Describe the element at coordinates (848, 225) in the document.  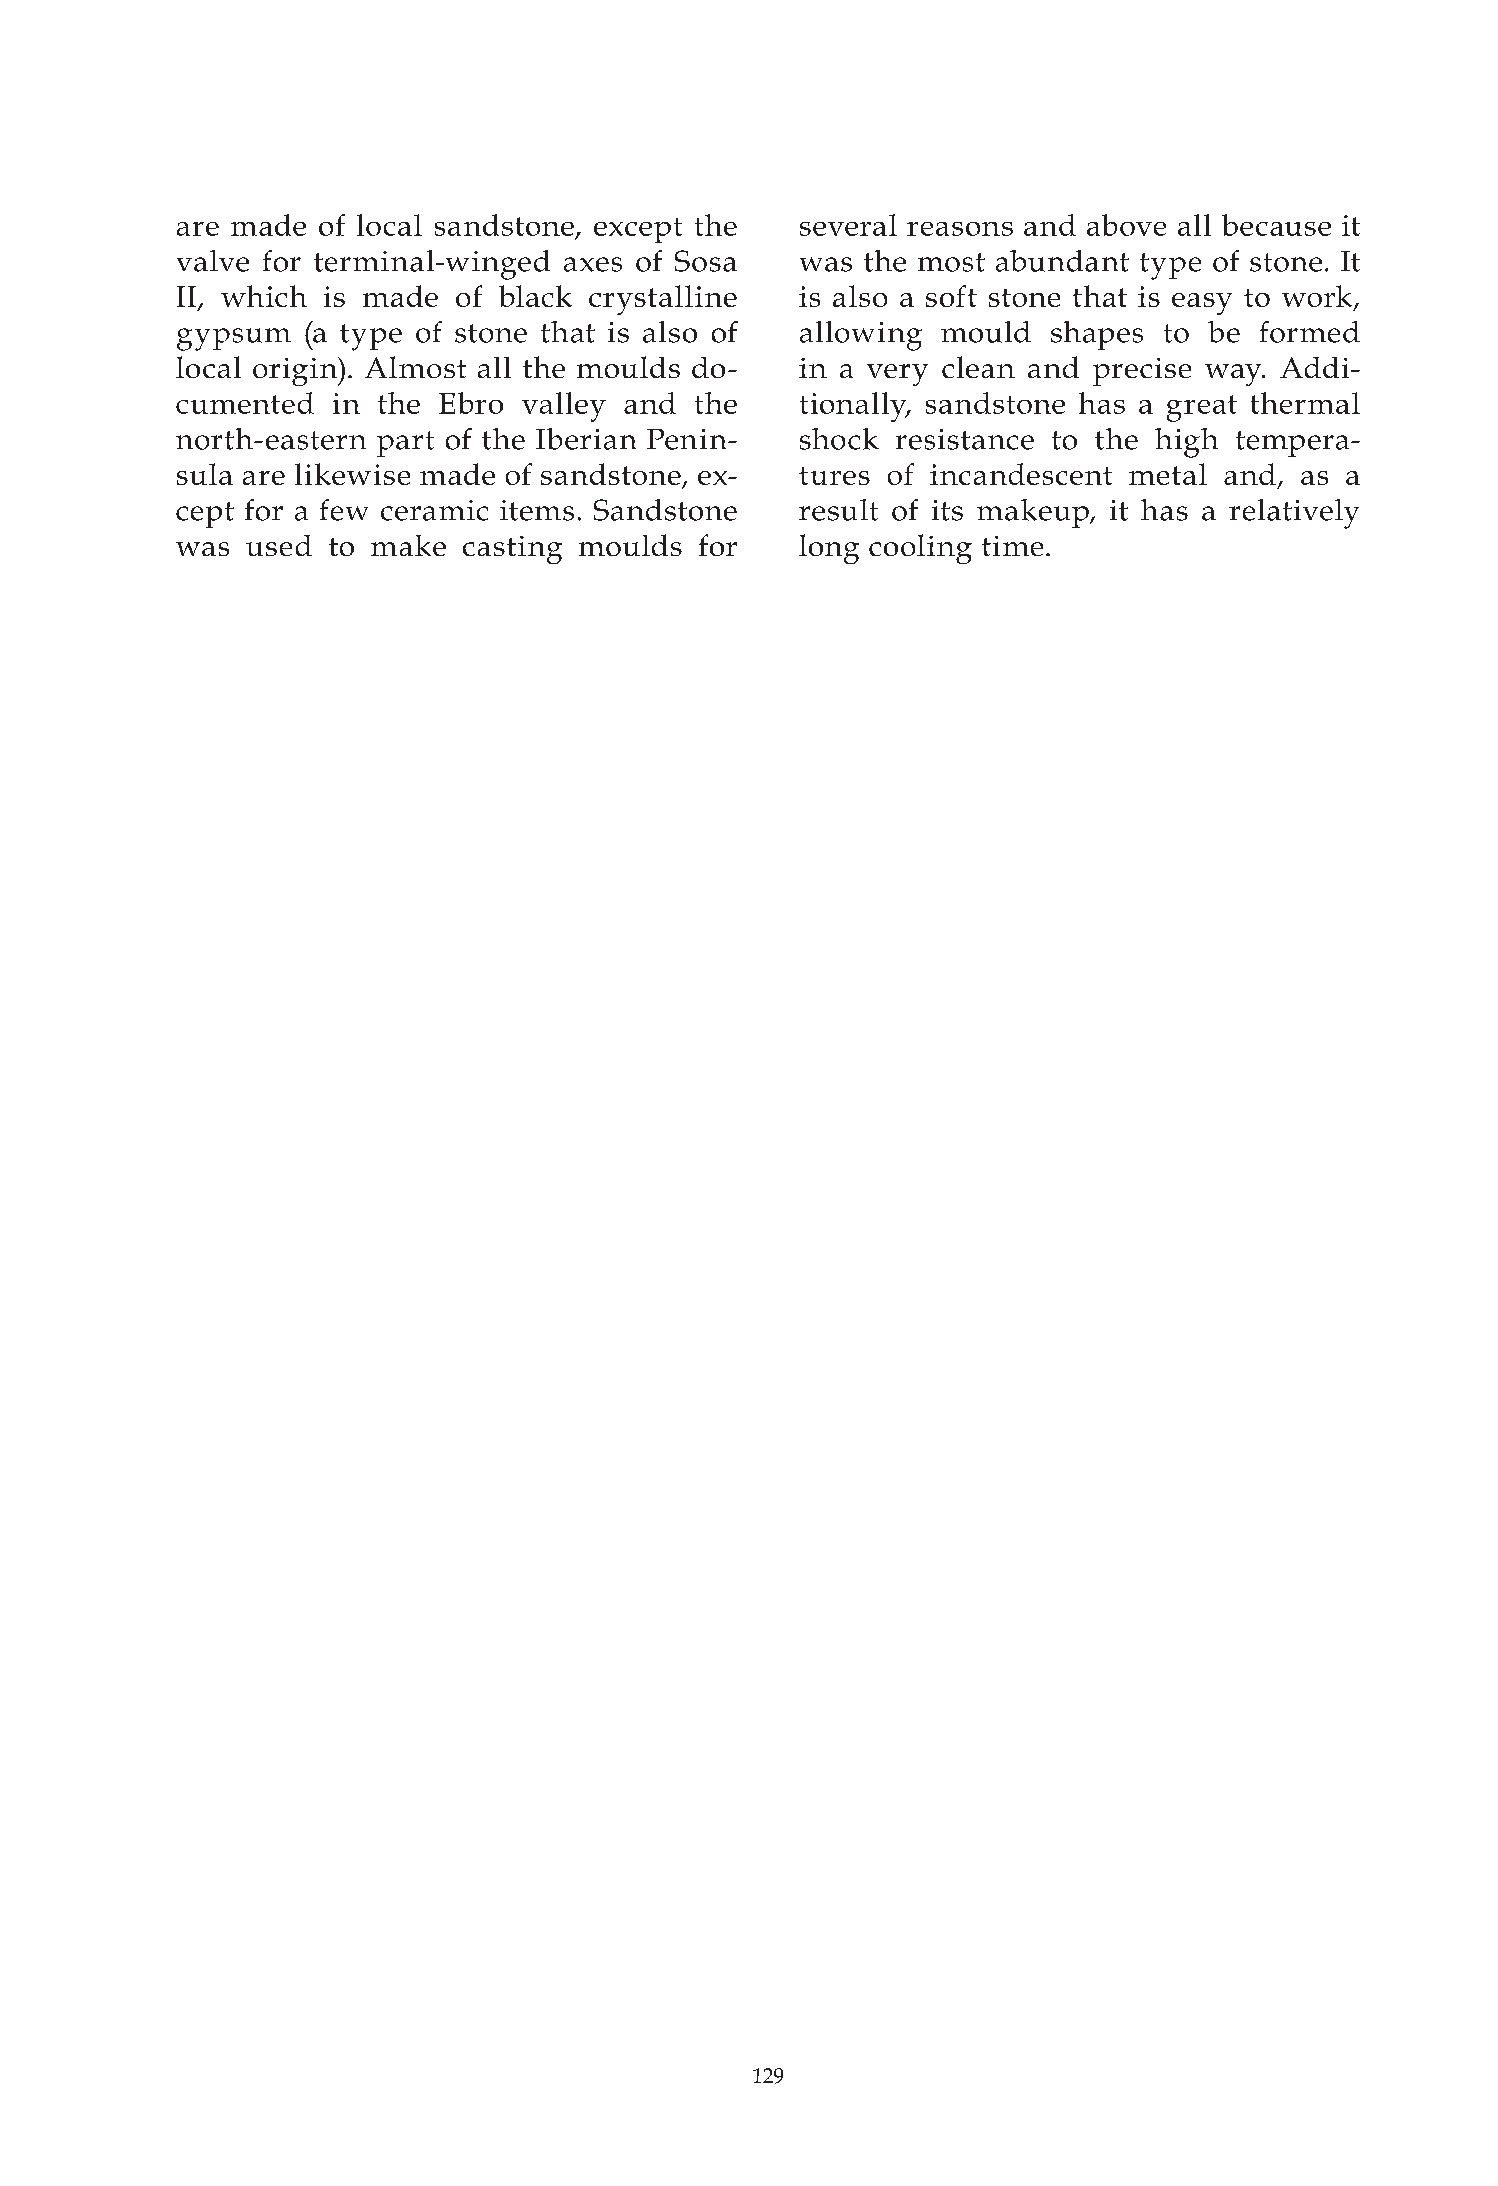
I see `several` at that location.
